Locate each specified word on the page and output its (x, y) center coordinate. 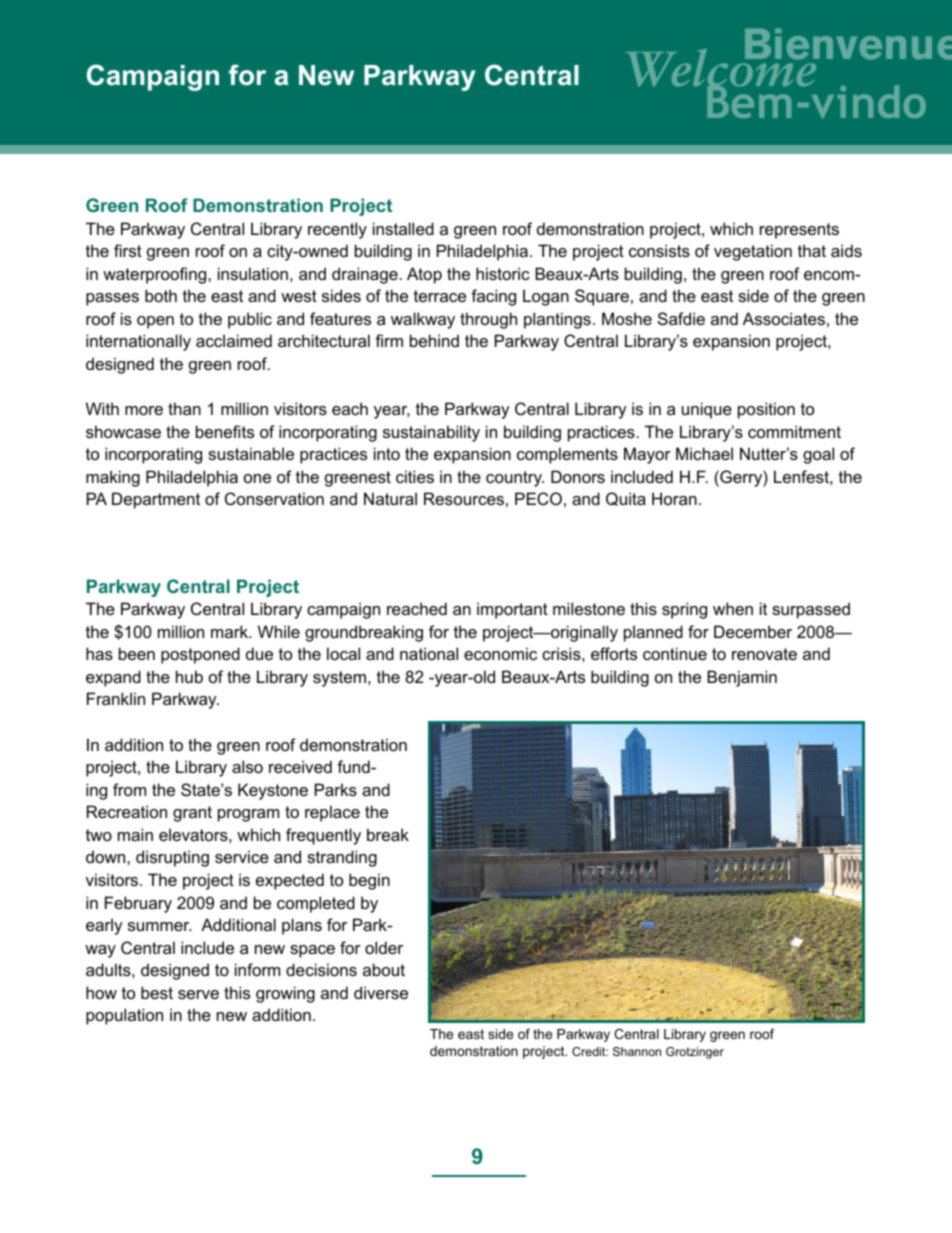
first (128, 250)
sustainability (431, 433)
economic (500, 653)
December (753, 631)
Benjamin (742, 678)
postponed (200, 655)
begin (369, 881)
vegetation (753, 252)
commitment (794, 431)
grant (192, 814)
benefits (225, 431)
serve (198, 994)
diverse (381, 992)
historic (503, 273)
